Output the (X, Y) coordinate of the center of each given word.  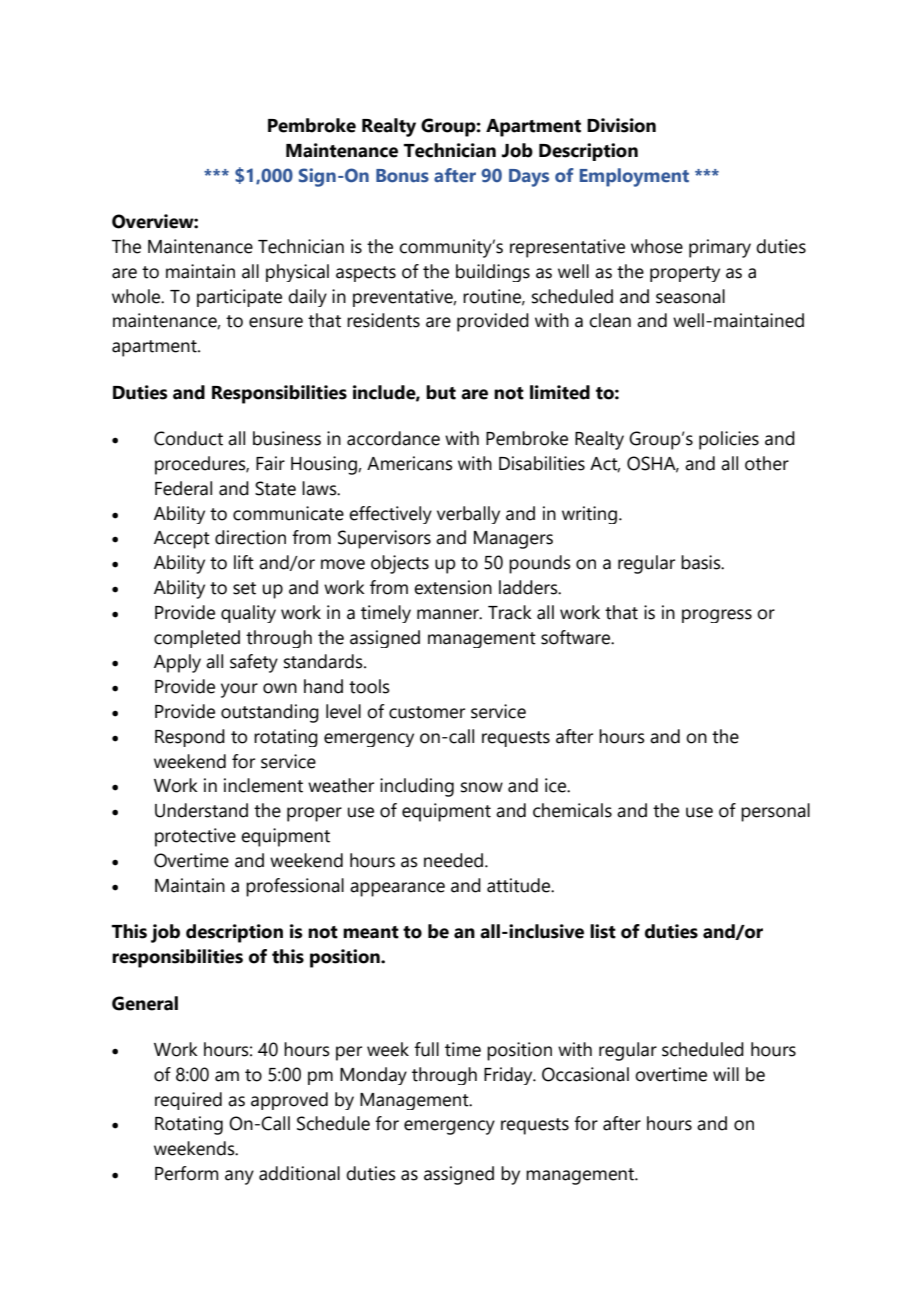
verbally (468, 515)
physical (297, 273)
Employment (634, 177)
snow (482, 787)
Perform (187, 1173)
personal (775, 812)
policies (729, 440)
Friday (509, 1076)
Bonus (402, 176)
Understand (201, 810)
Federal (183, 488)
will (726, 1074)
